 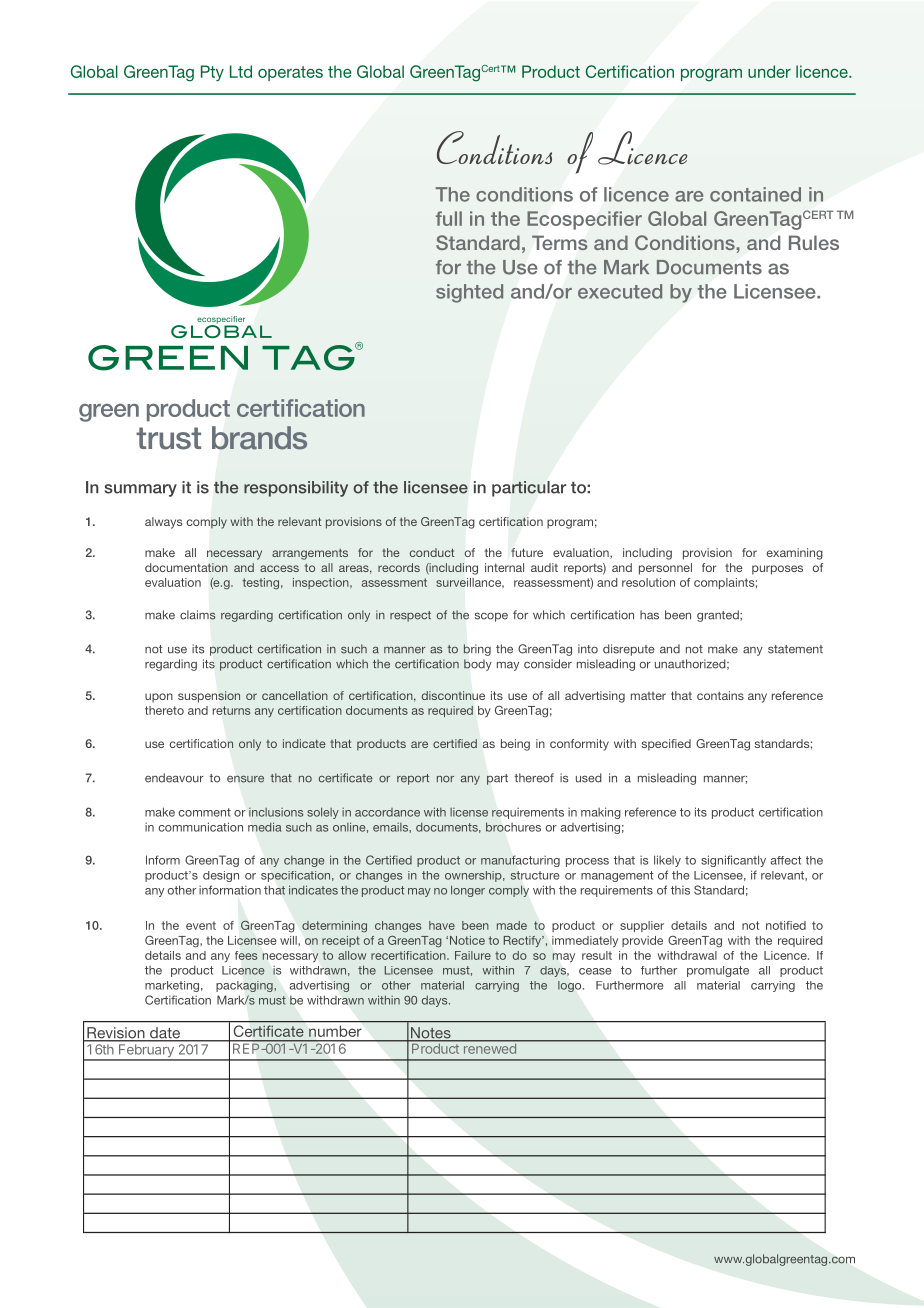 What do you see at coordinates (504, 567) in the image?
I see `internal` at bounding box center [504, 567].
